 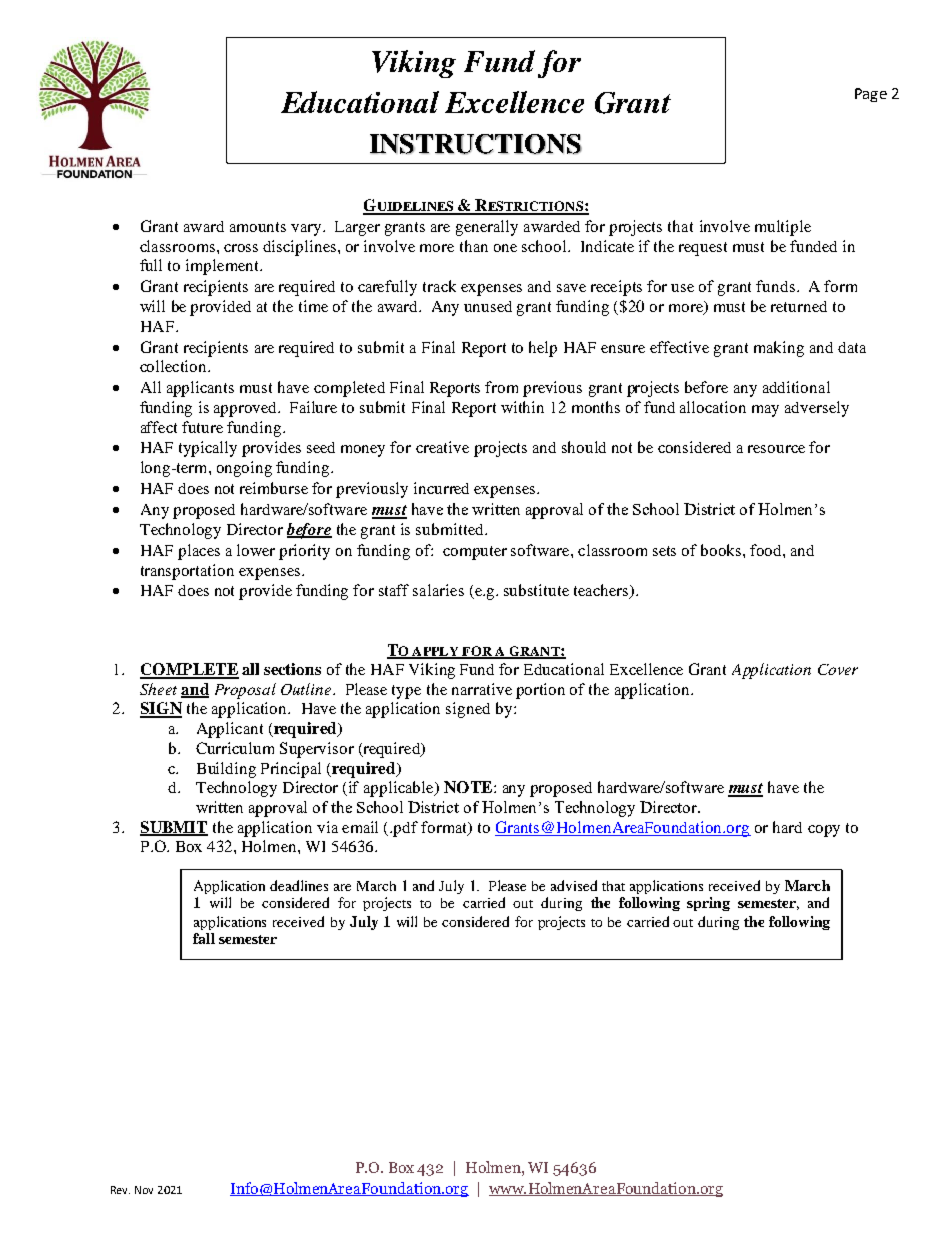 I want to click on fall, so click(x=204, y=938).
